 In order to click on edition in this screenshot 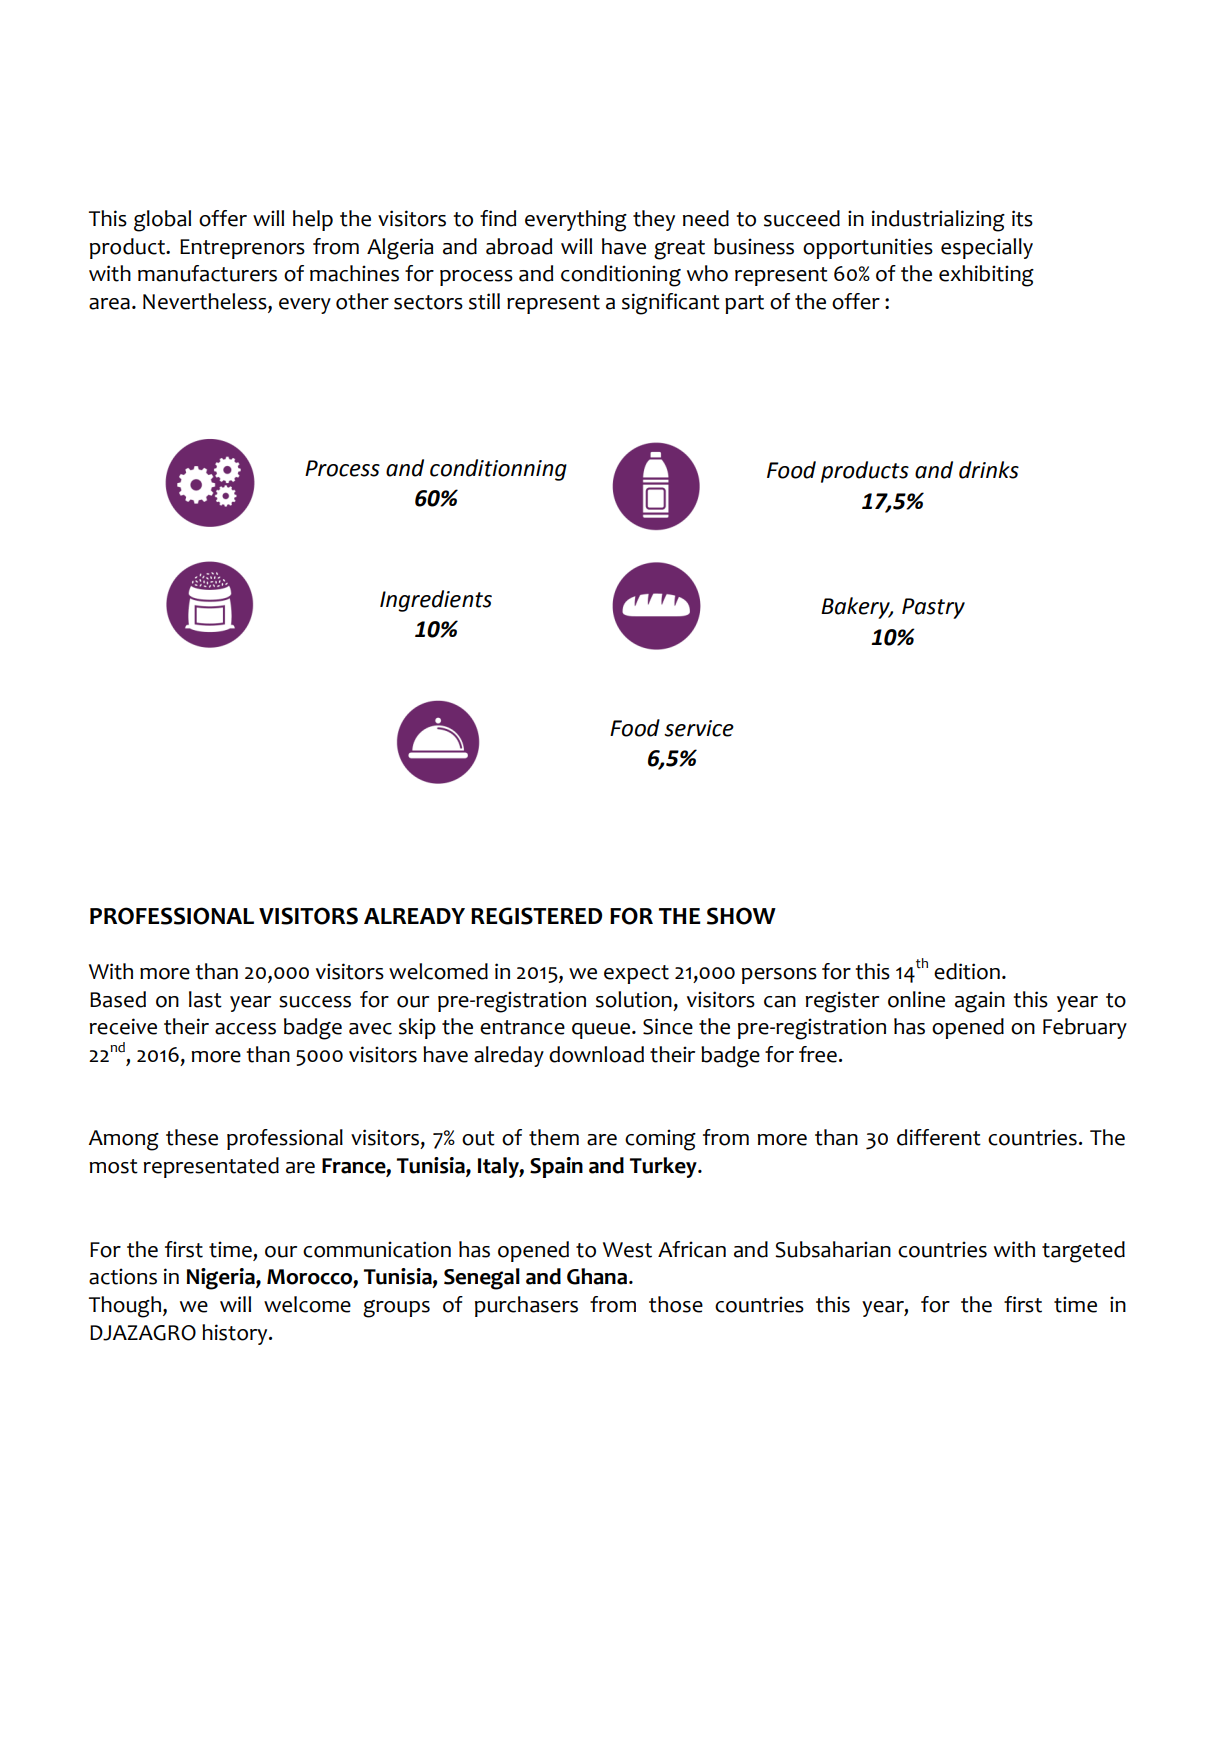, I will do `click(967, 971)`.
